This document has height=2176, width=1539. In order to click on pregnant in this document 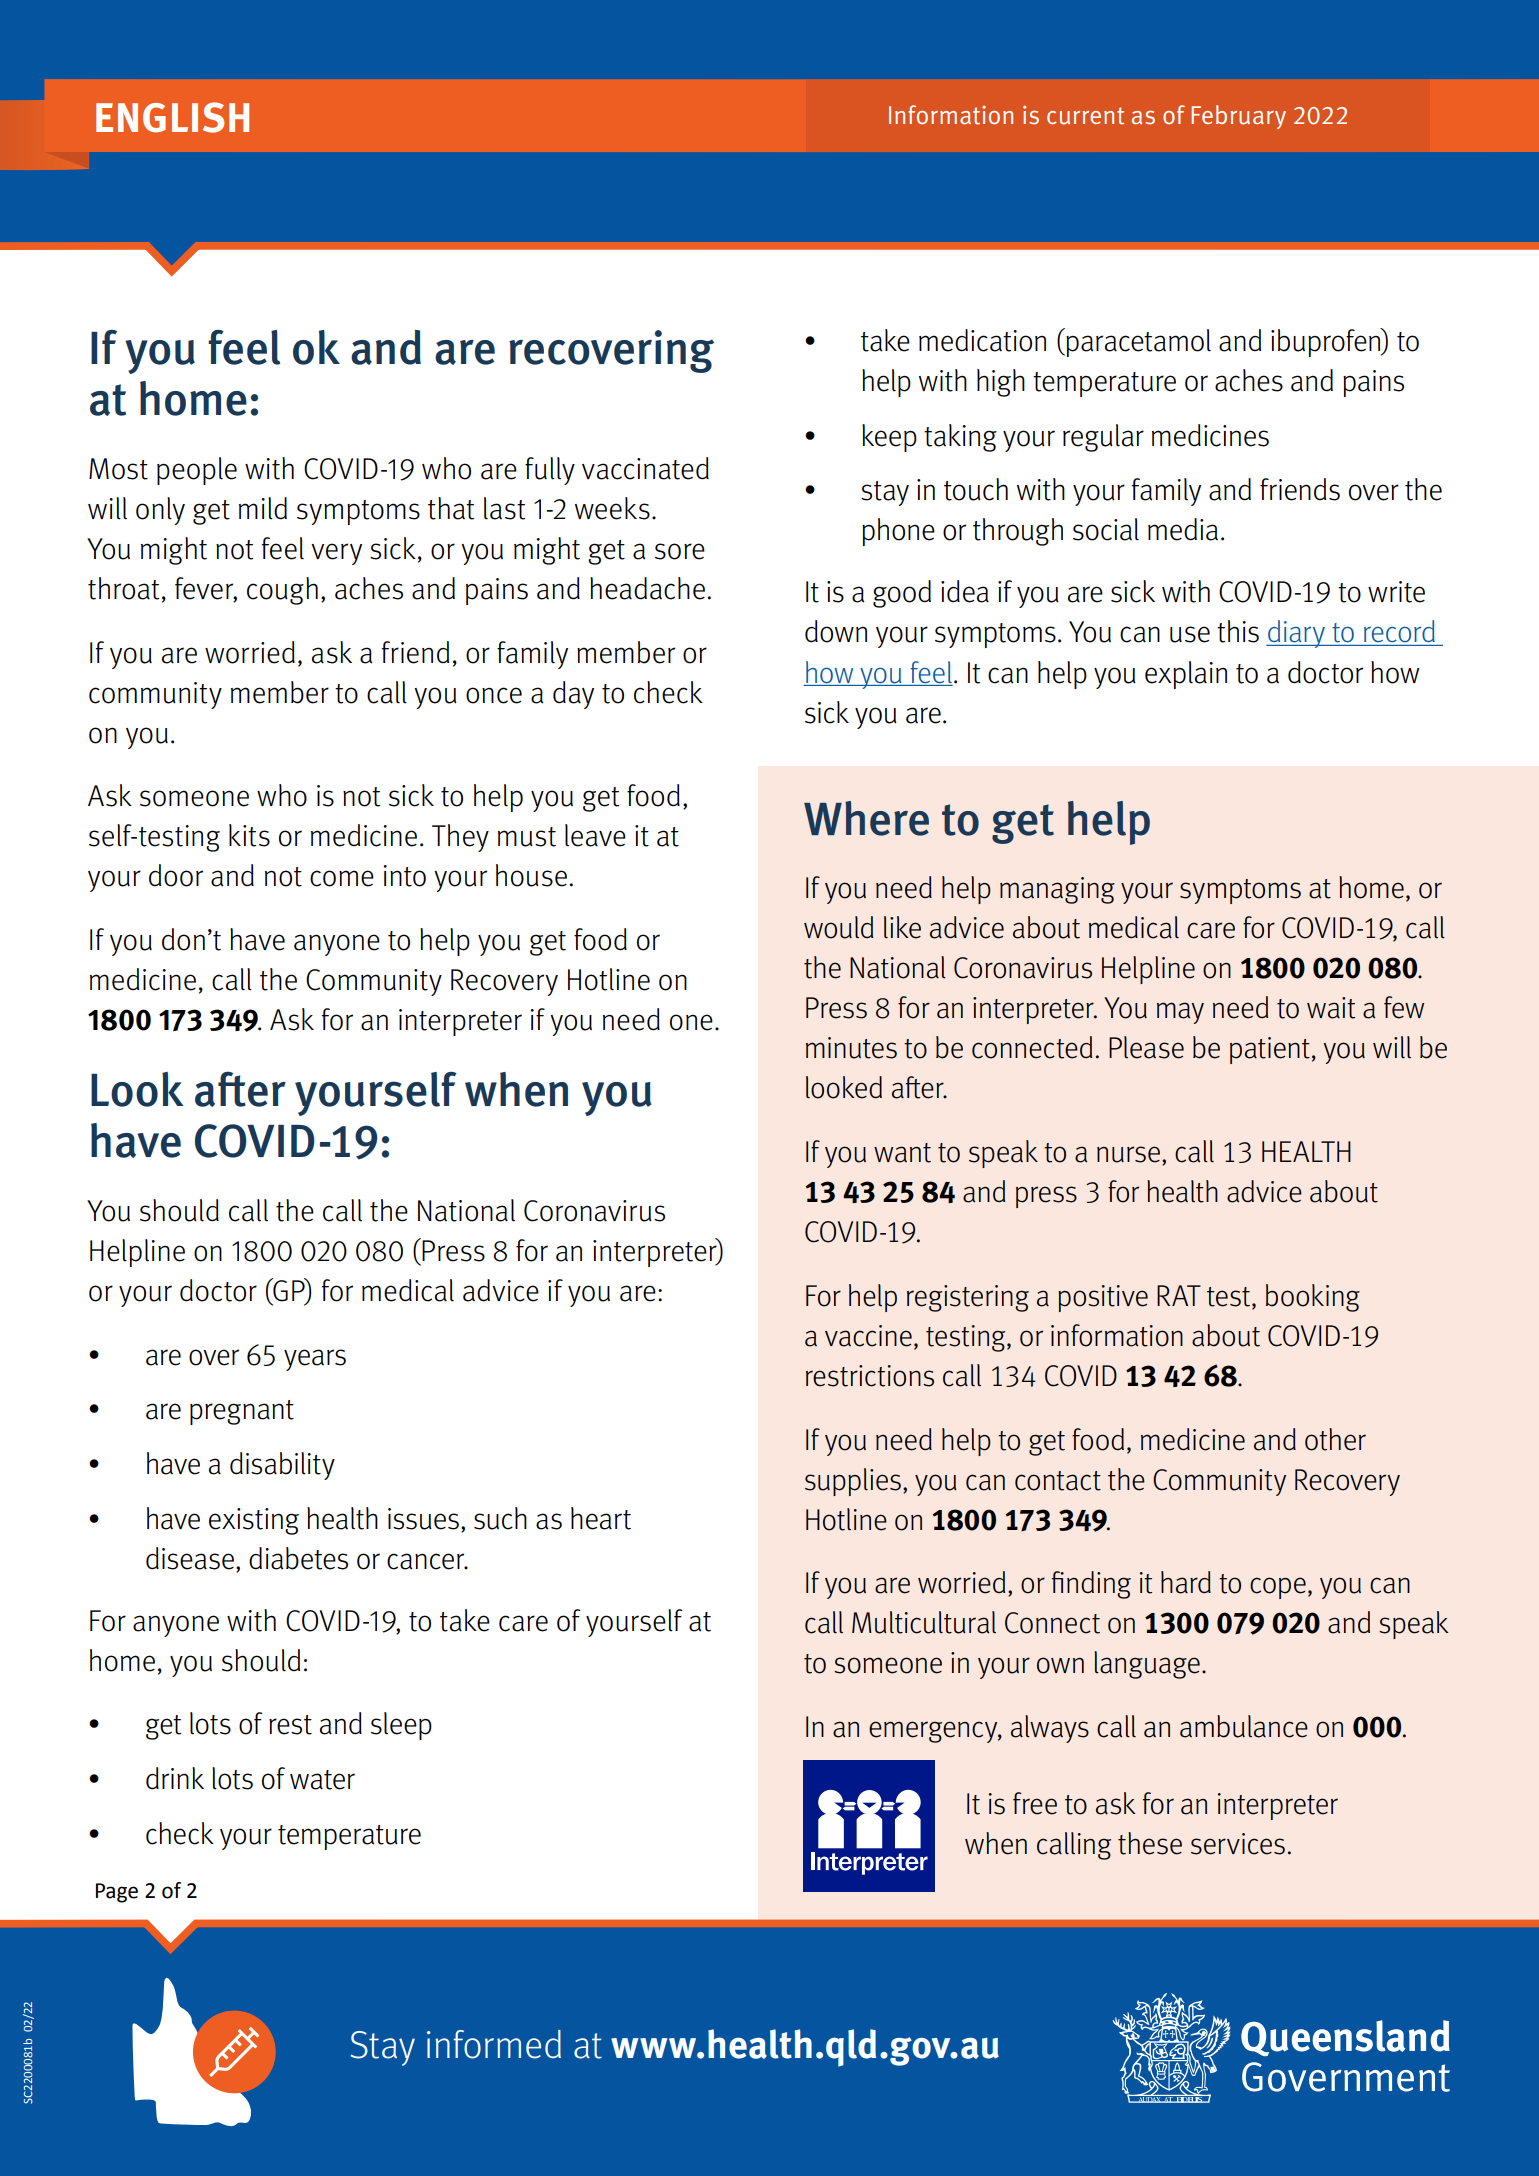, I will do `click(242, 1412)`.
